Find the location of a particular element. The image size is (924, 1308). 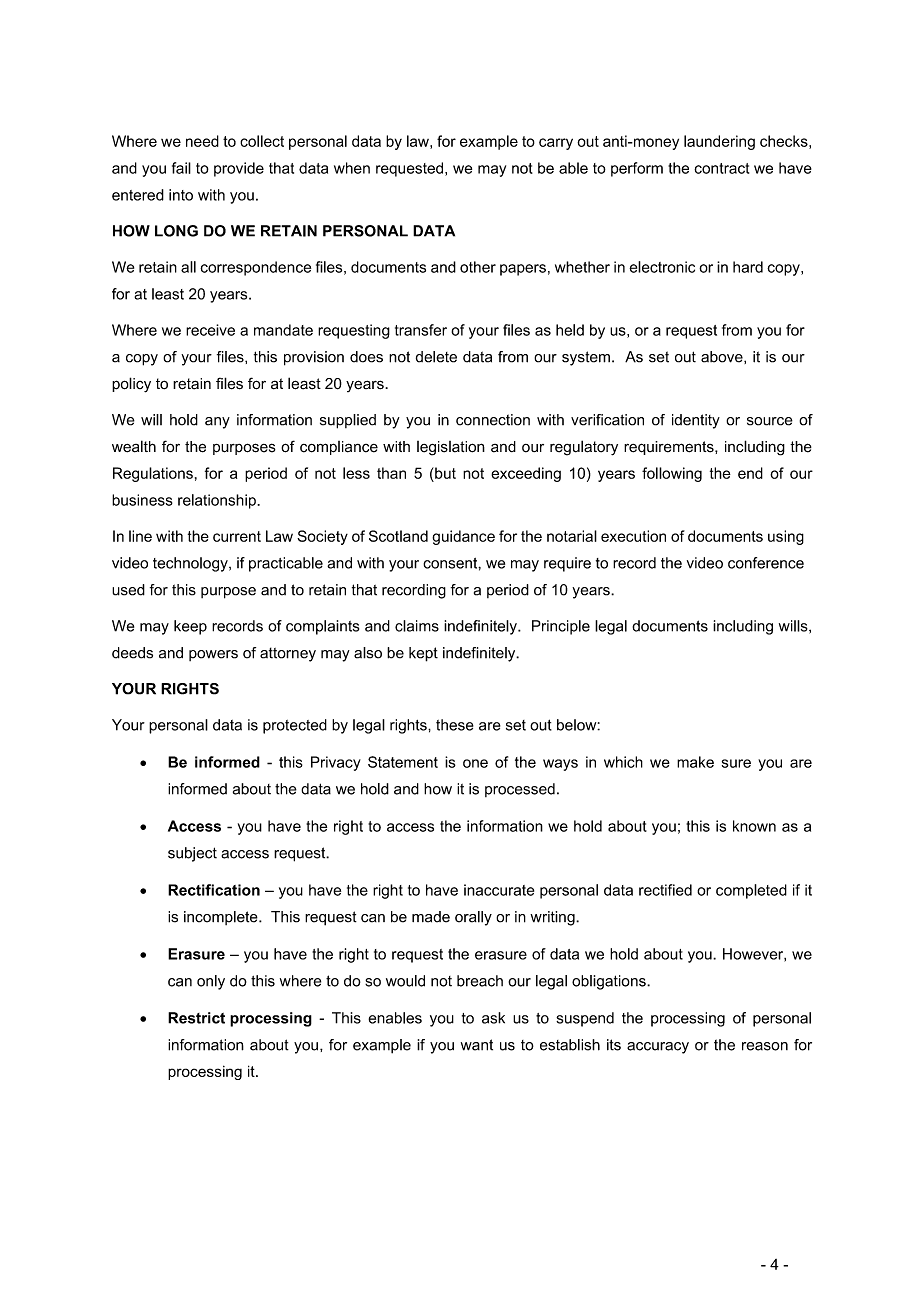

carry is located at coordinates (556, 144).
